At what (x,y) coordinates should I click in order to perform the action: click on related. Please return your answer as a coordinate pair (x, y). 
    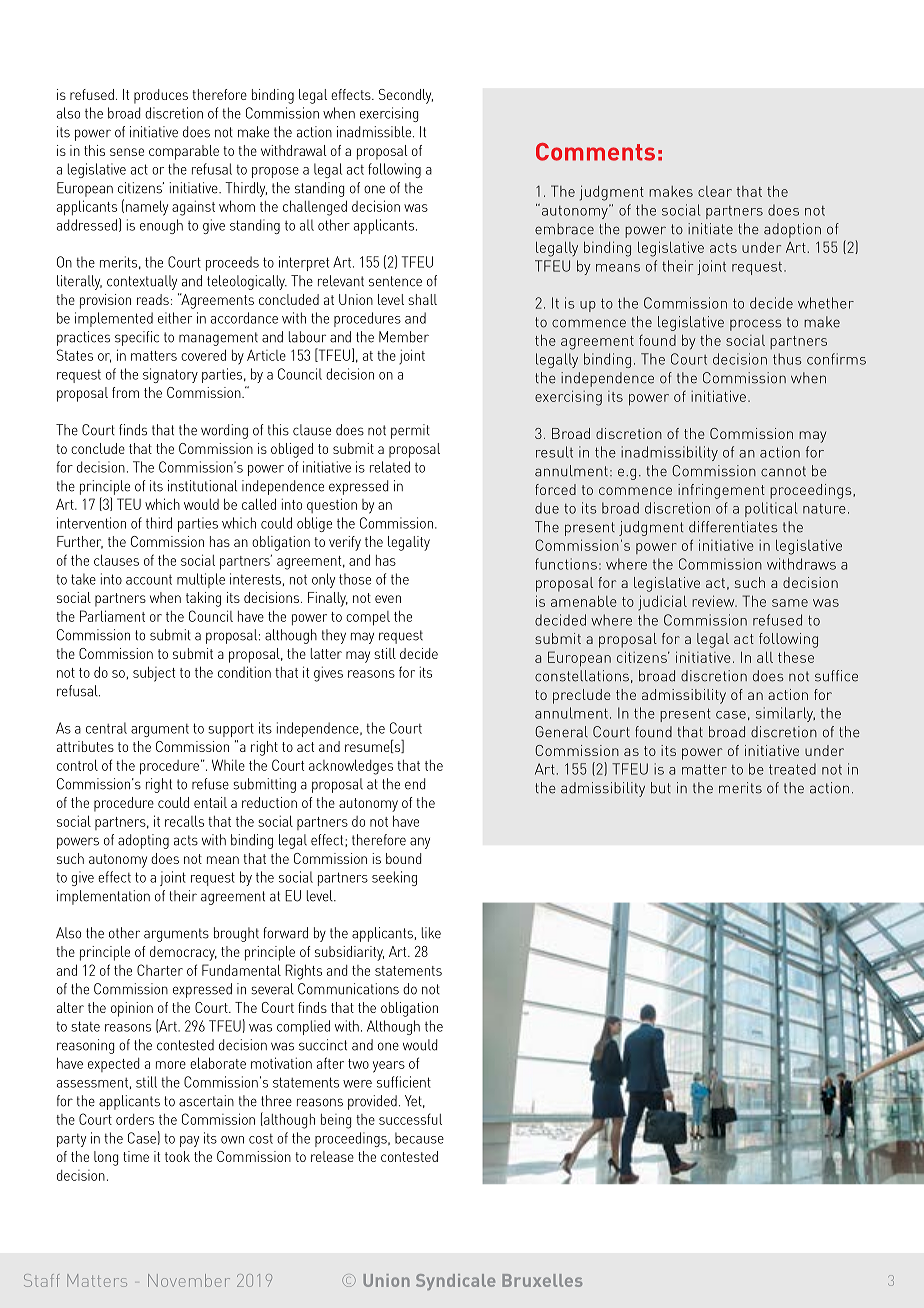
    Looking at the image, I should click on (390, 467).
